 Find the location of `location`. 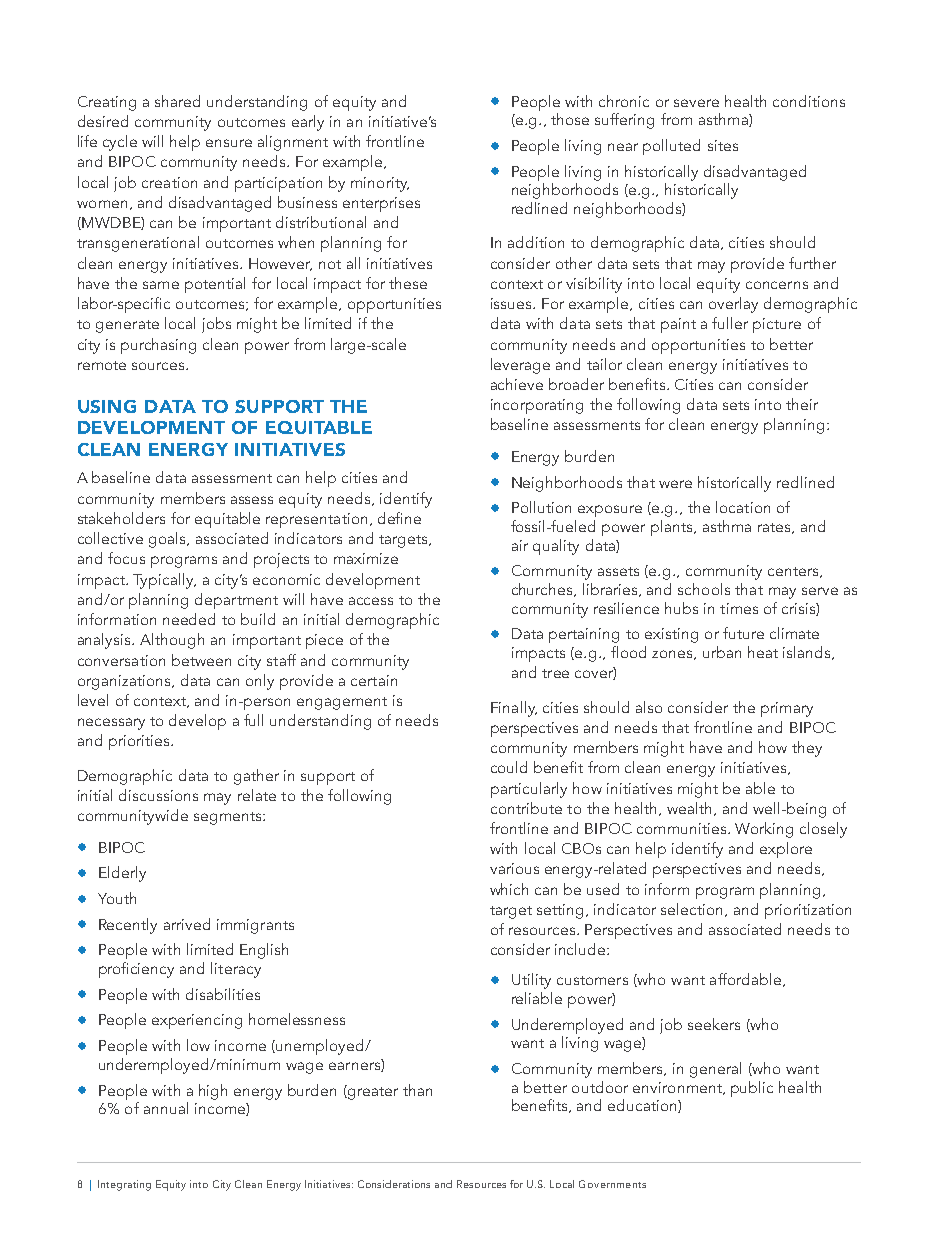

location is located at coordinates (743, 507).
